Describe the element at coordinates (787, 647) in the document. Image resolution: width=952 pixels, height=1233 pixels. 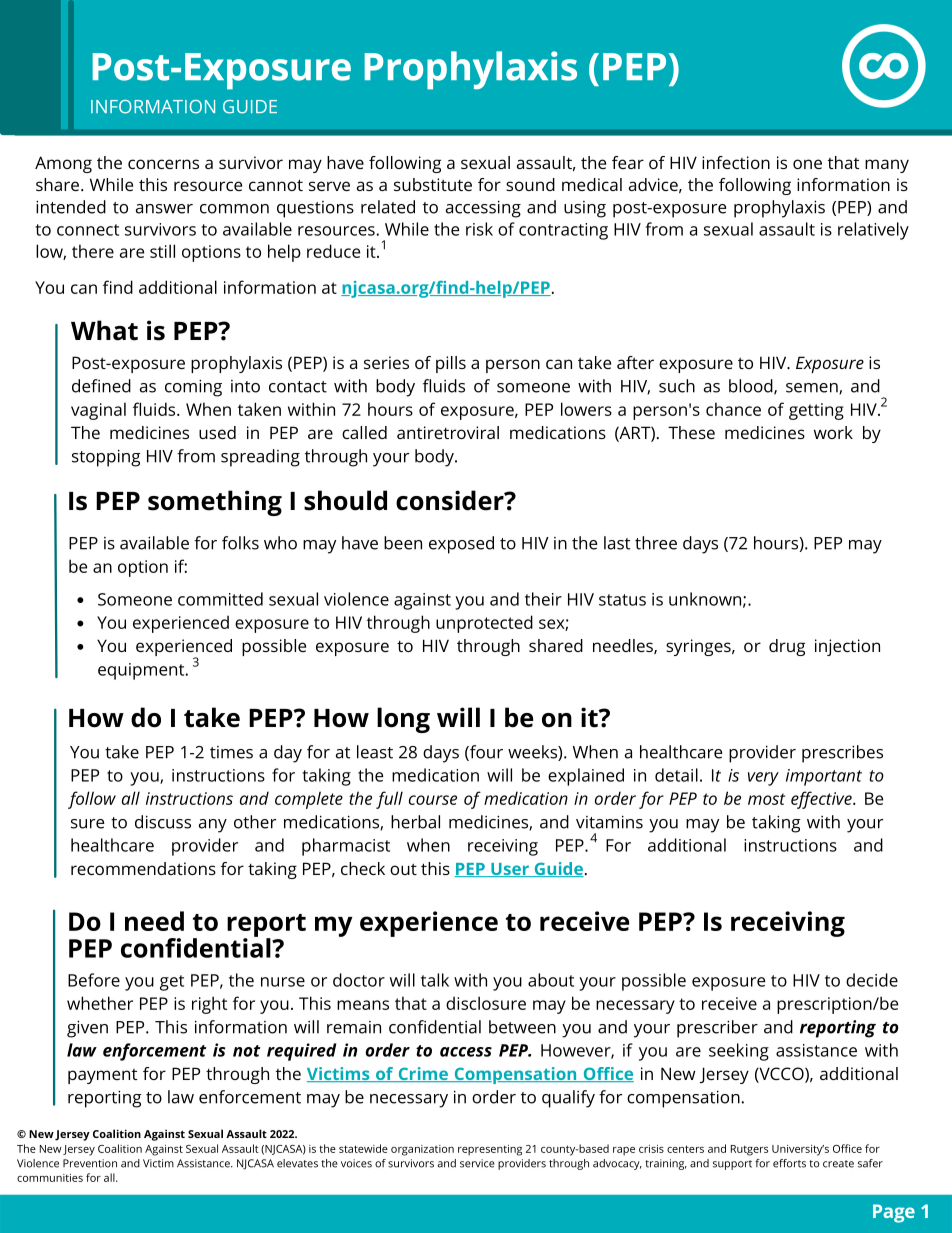
I see `drug` at that location.
